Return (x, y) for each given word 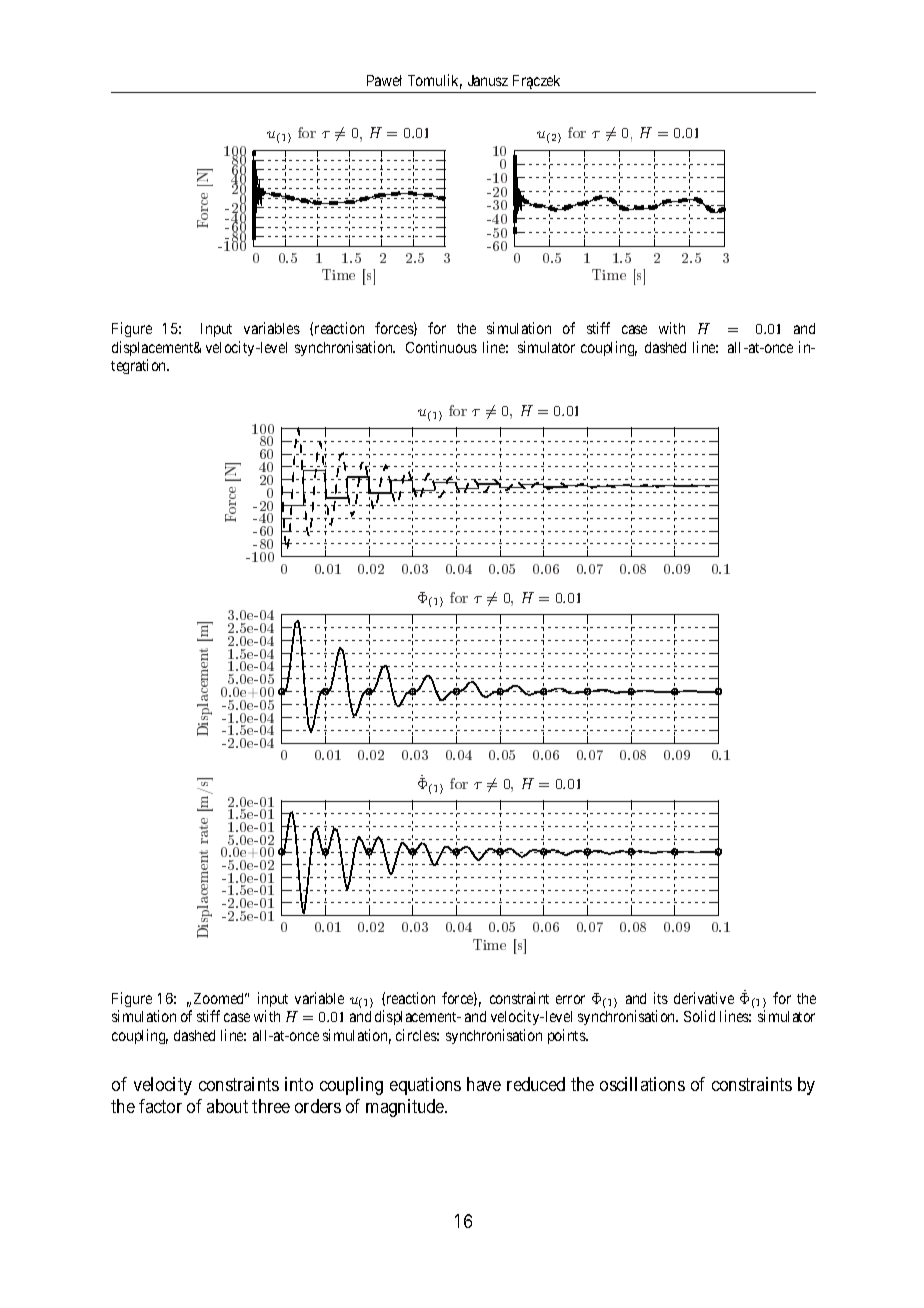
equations (425, 1086)
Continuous (441, 347)
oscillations (642, 1084)
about (227, 1106)
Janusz (488, 80)
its (661, 998)
